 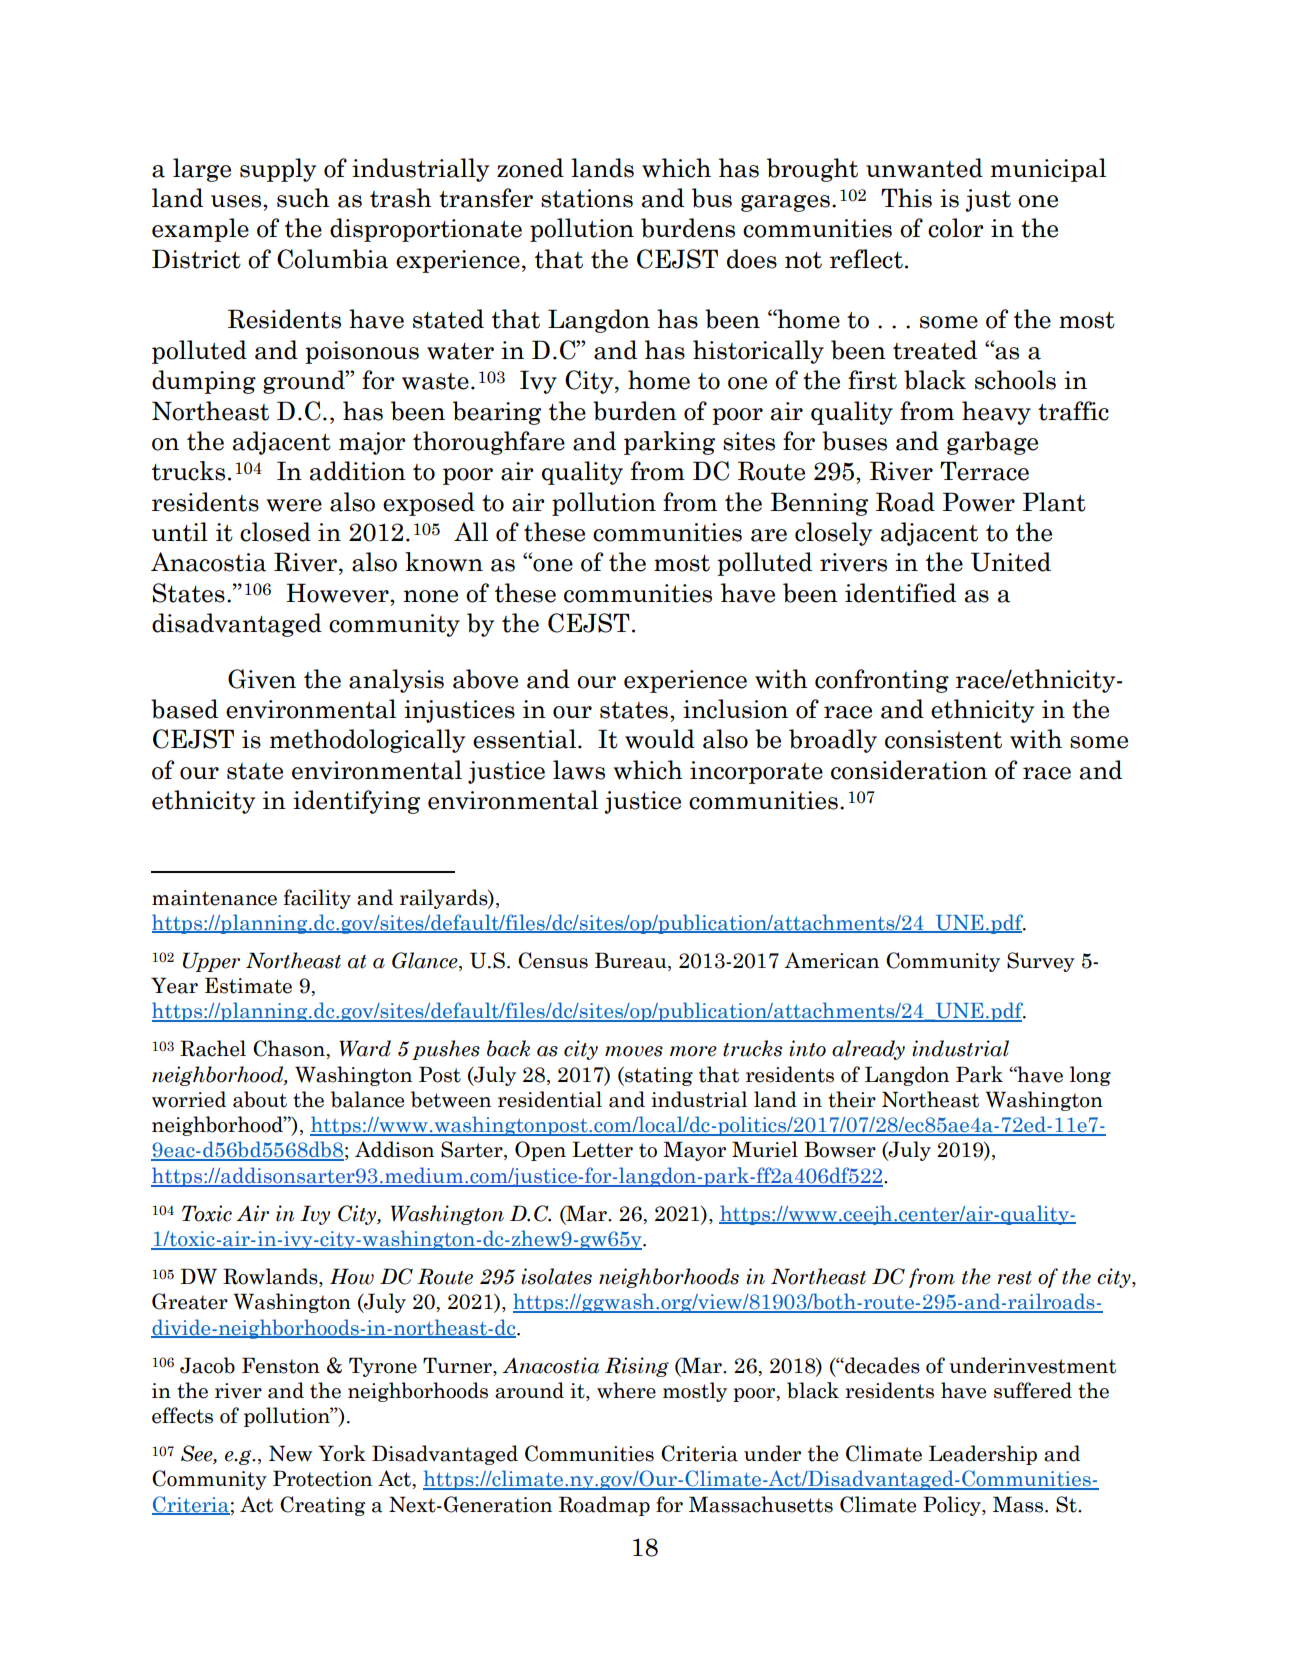 I want to click on color, so click(x=956, y=228).
